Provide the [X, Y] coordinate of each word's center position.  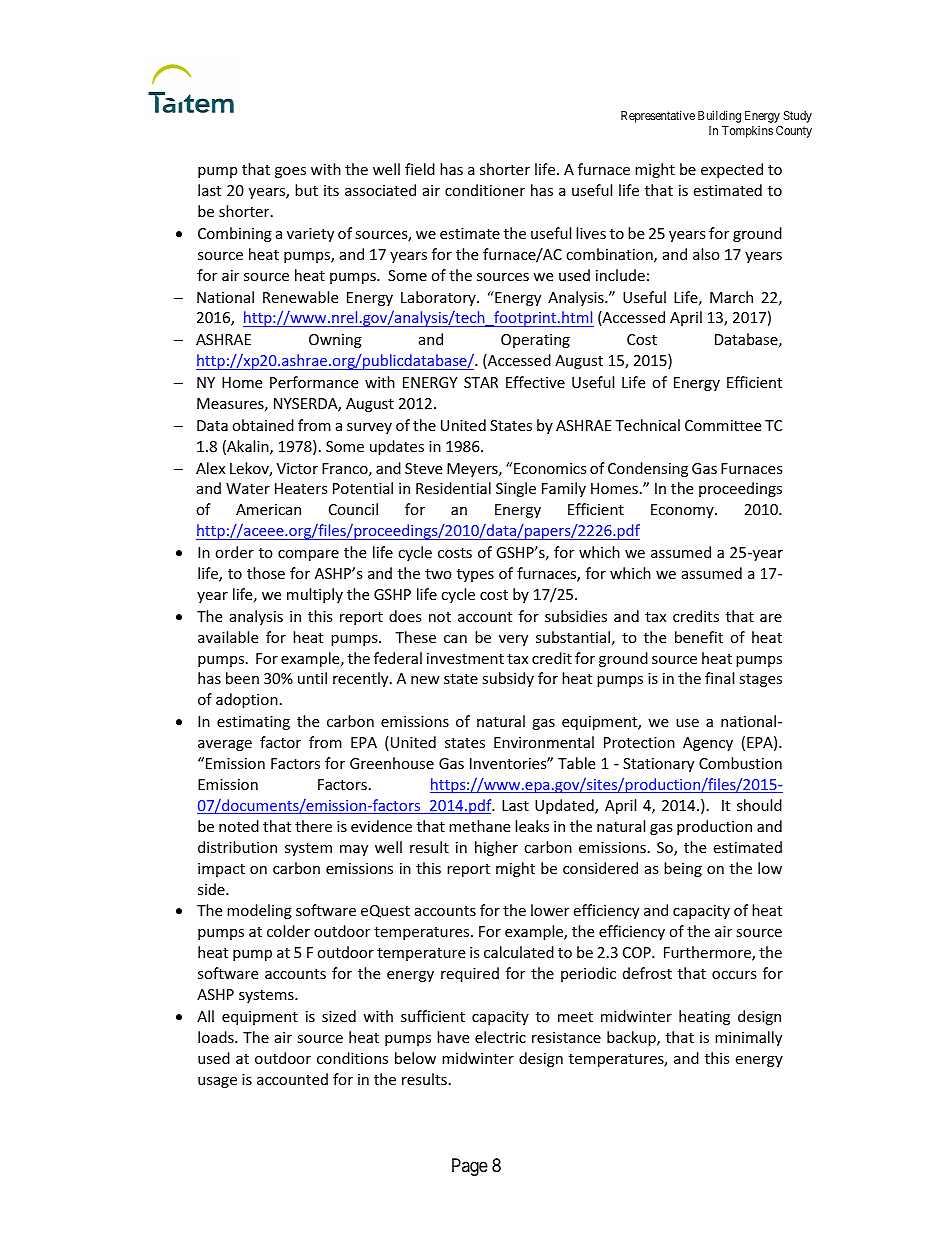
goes [290, 172]
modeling [259, 911]
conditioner [485, 190]
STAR [481, 382]
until [312, 678]
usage [217, 1082]
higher [496, 848]
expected [732, 170]
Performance [314, 382]
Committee [723, 425]
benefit [699, 637]
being [683, 869]
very [513, 640]
